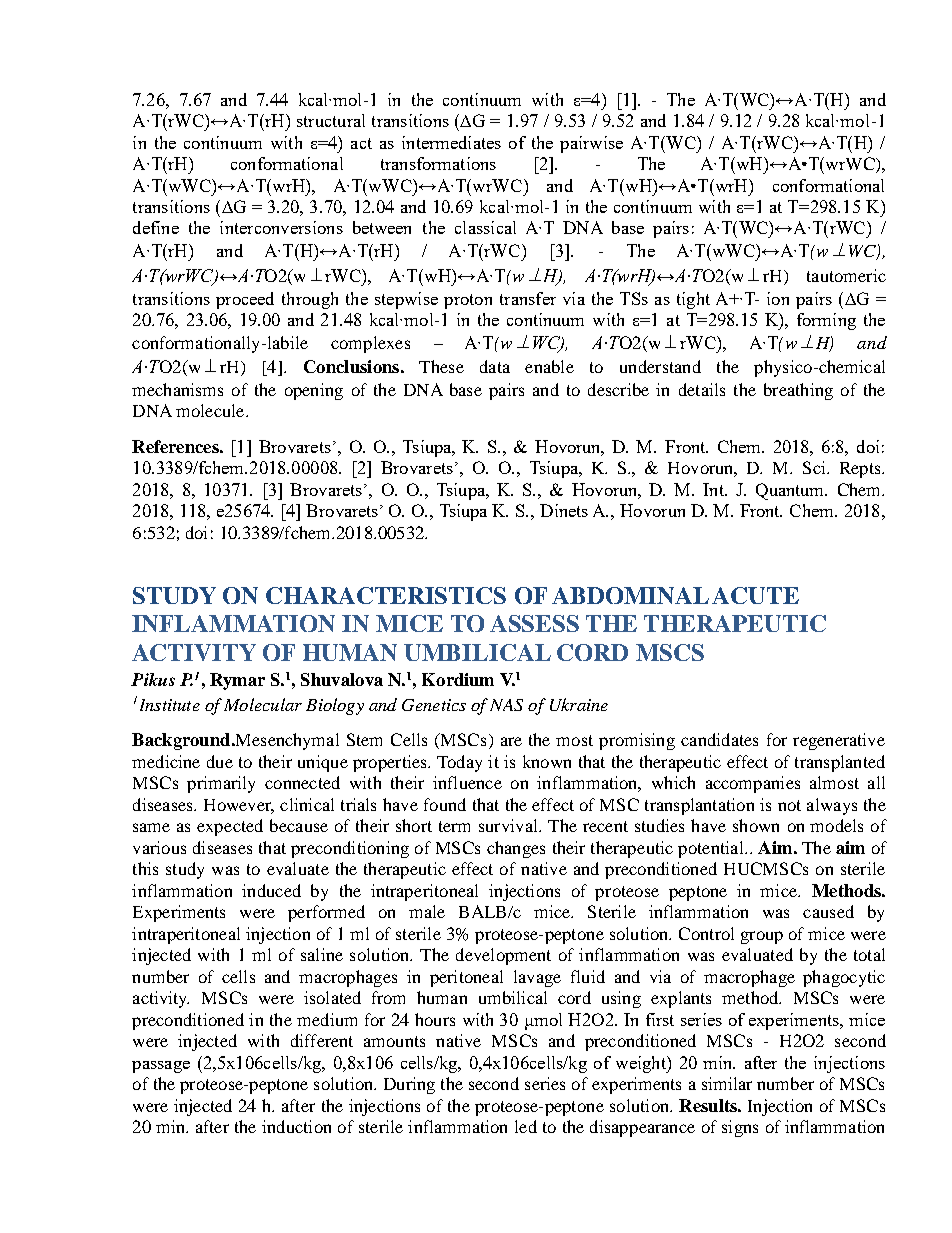 The image size is (952, 1233). I want to click on induction, so click(296, 1126).
